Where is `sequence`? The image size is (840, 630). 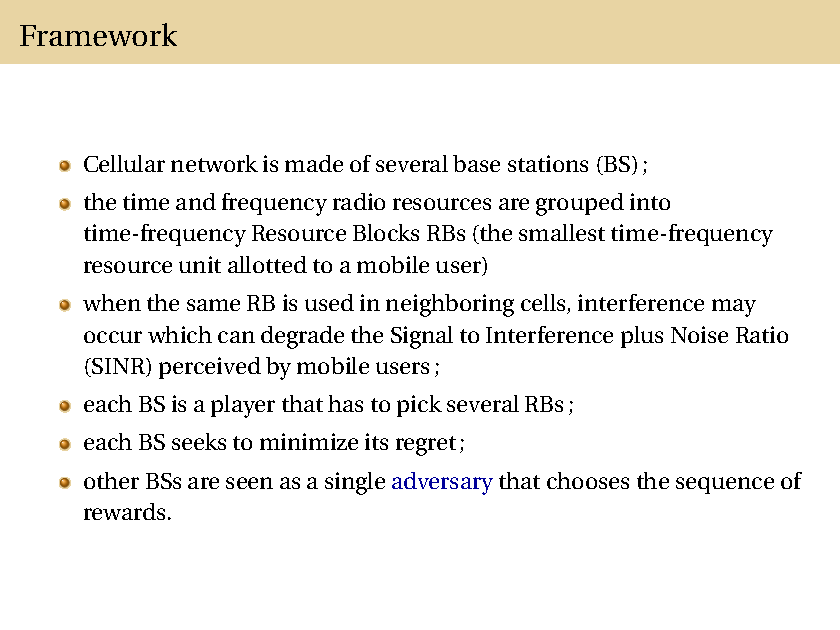 sequence is located at coordinates (725, 485).
